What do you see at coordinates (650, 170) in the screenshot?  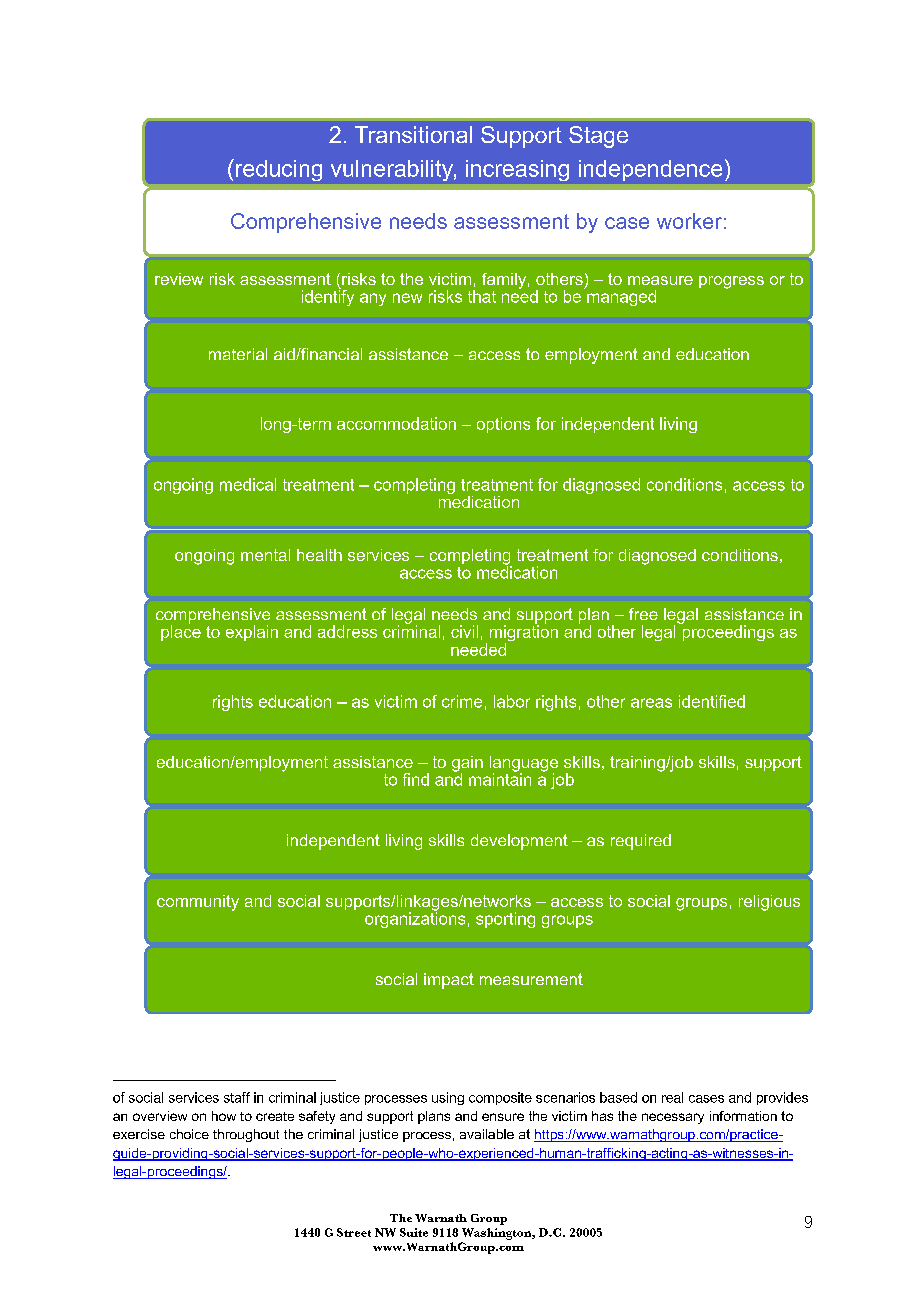 I see `independence` at bounding box center [650, 170].
